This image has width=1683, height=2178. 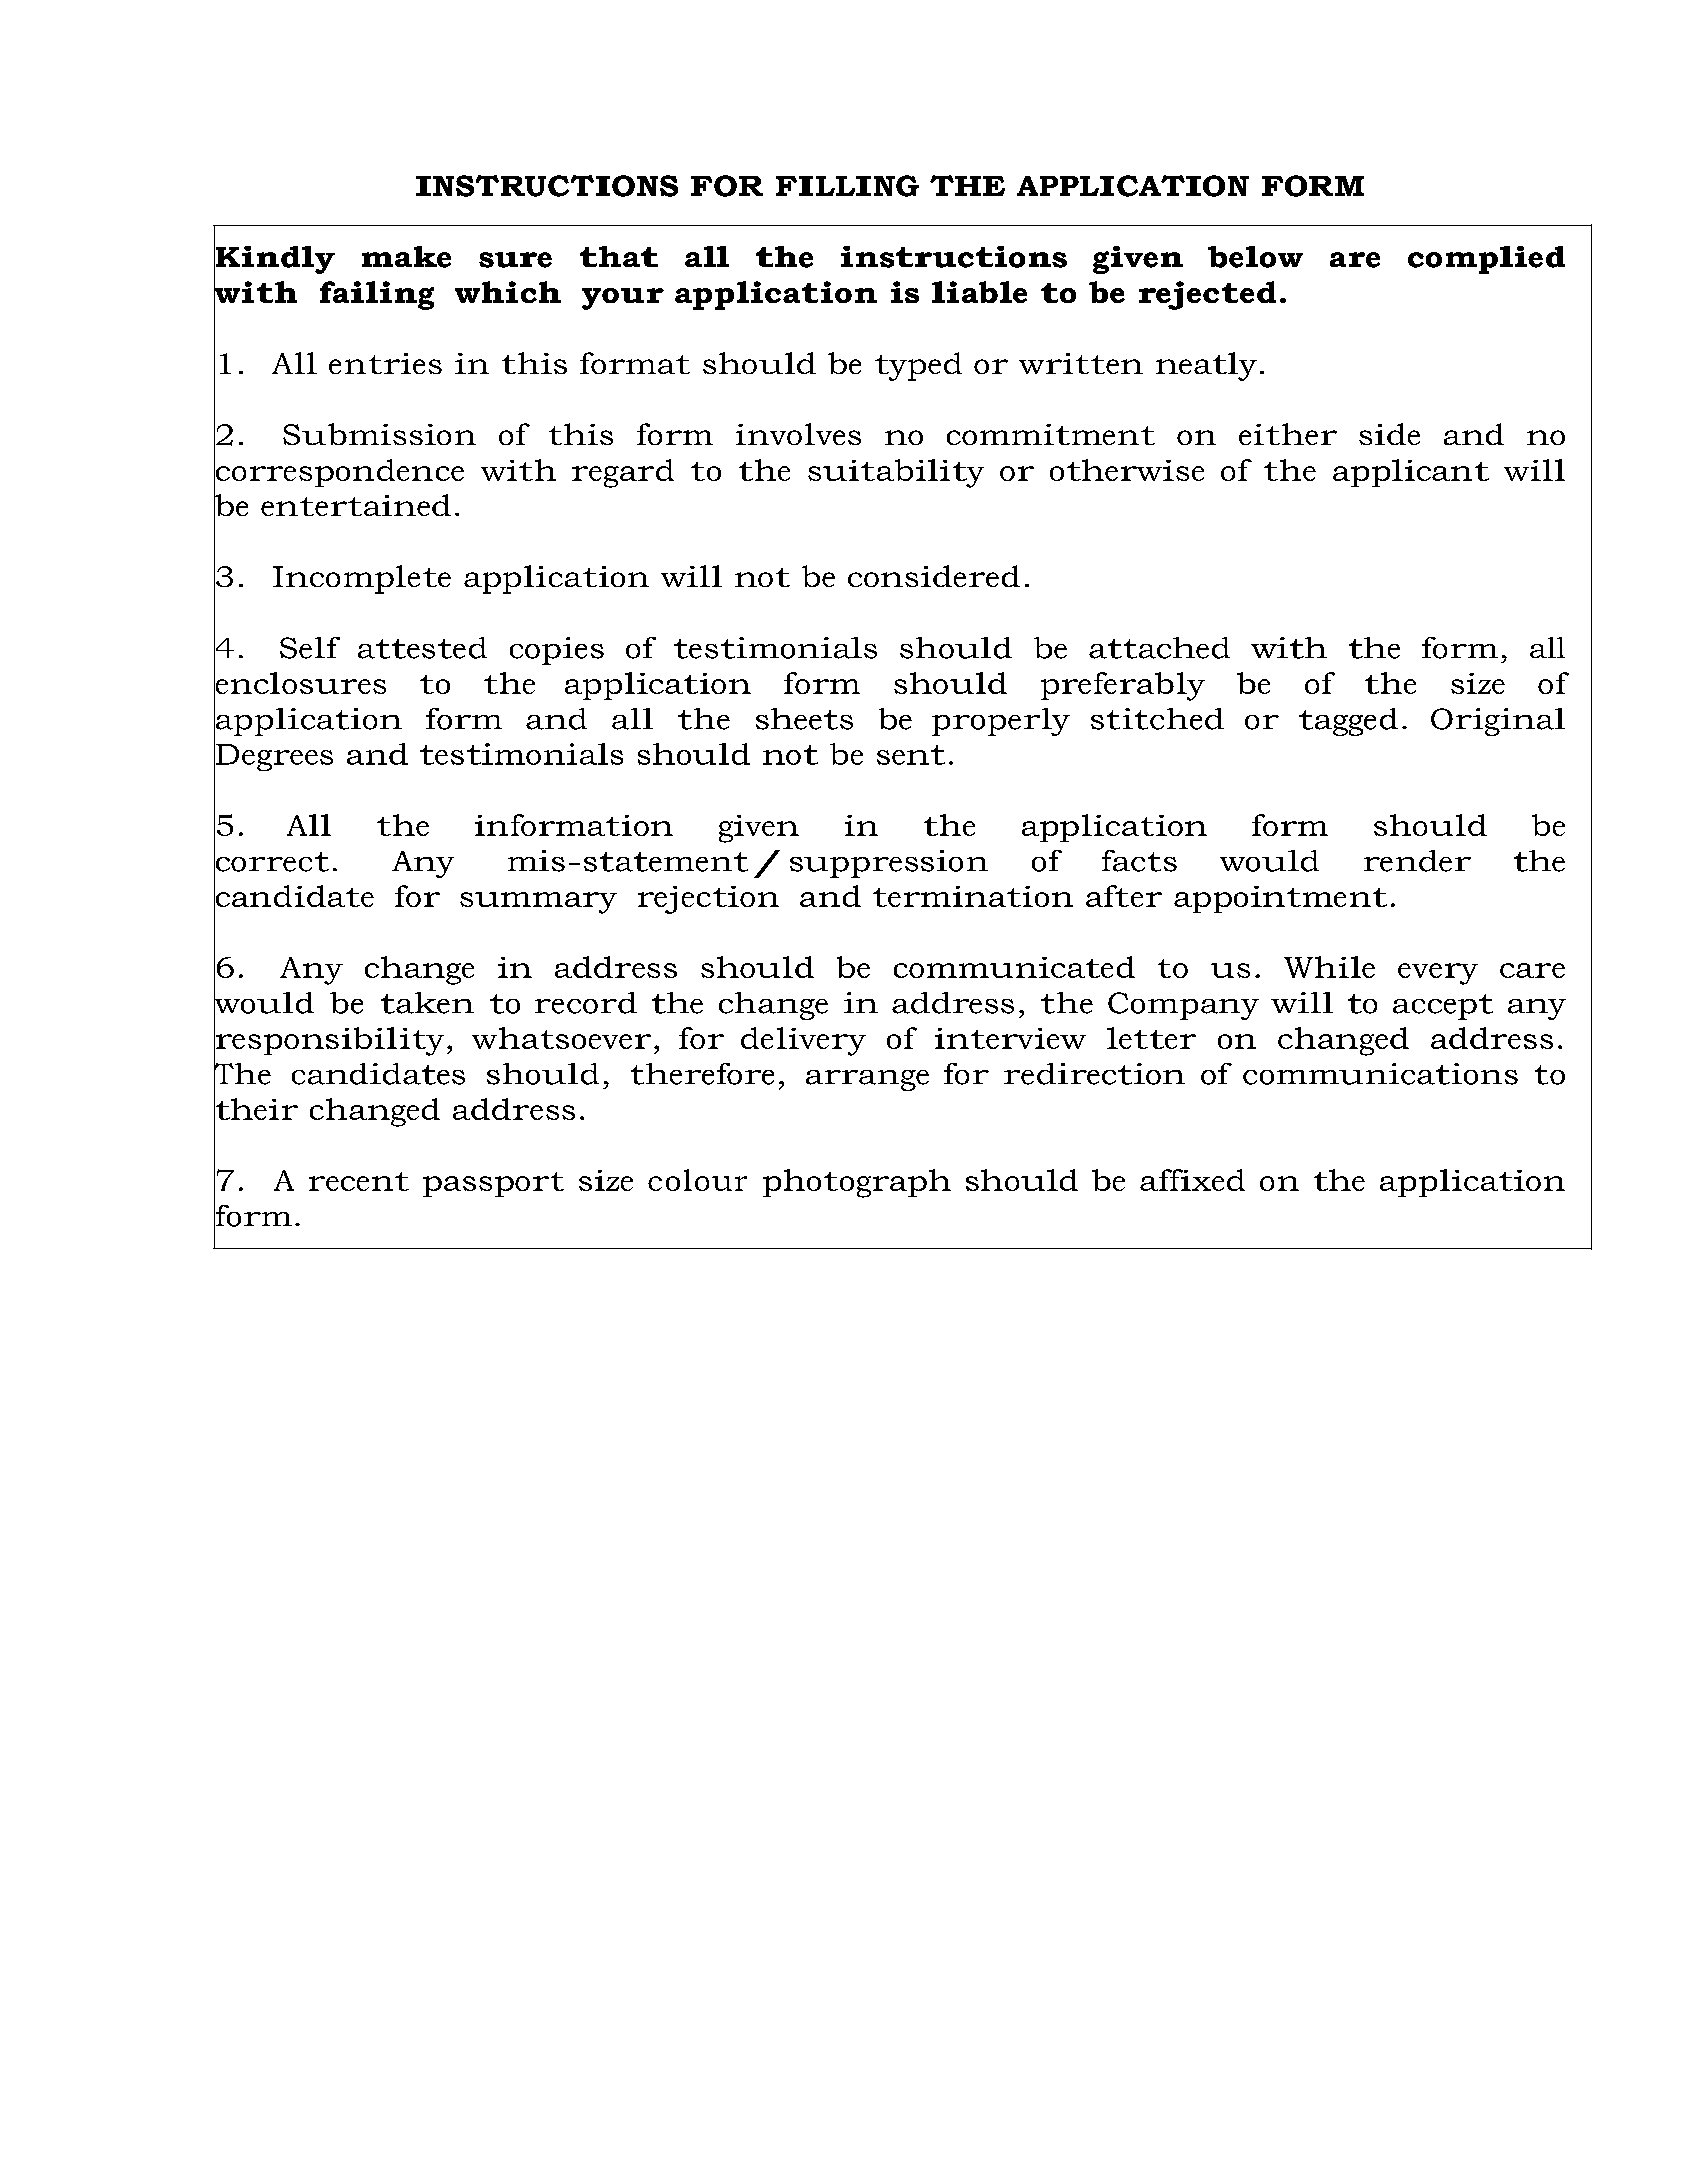 What do you see at coordinates (538, 903) in the image?
I see `summary` at bounding box center [538, 903].
